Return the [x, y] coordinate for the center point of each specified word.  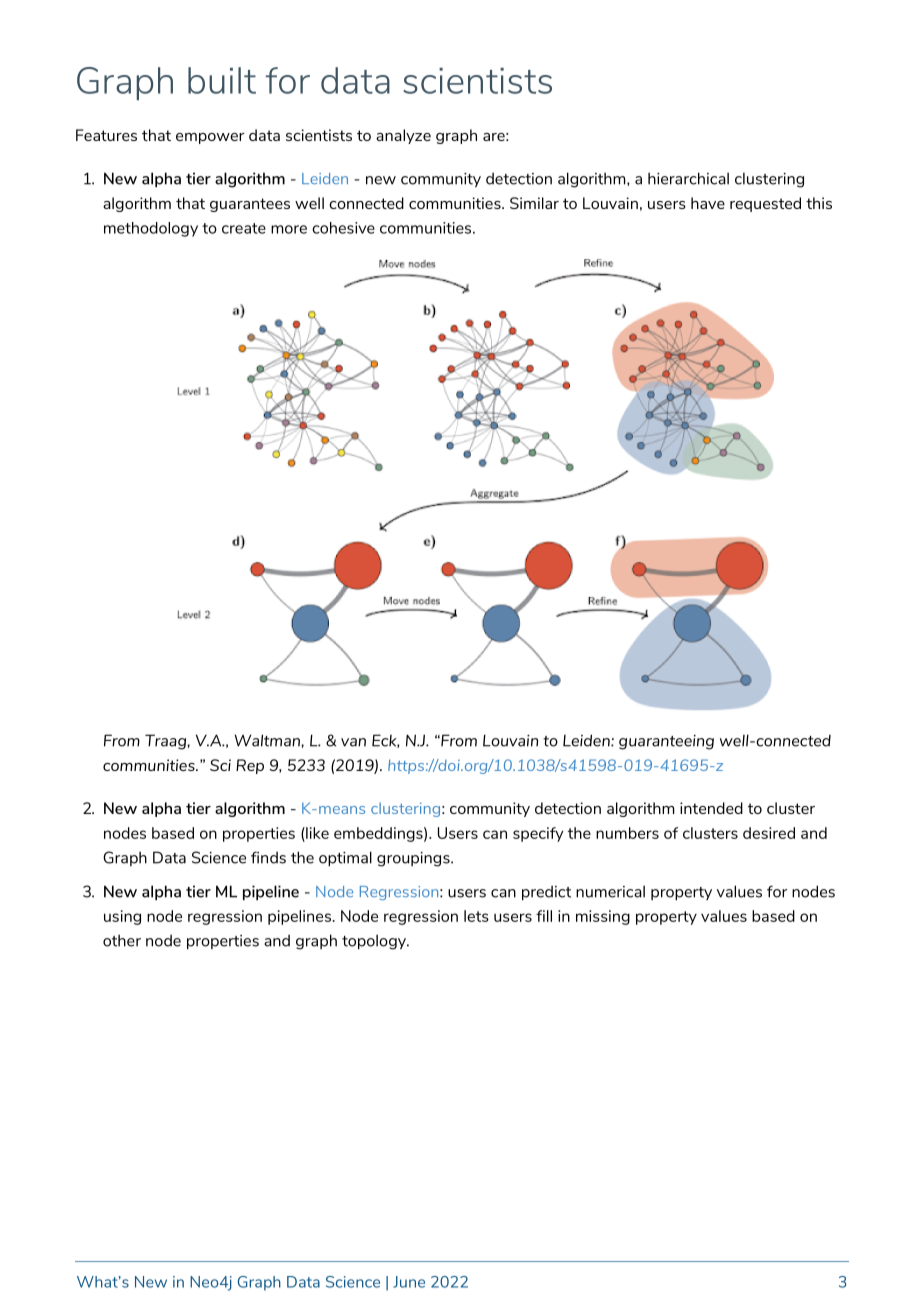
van [353, 742]
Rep [250, 766]
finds [268, 857]
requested [765, 204]
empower [210, 138]
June [409, 1282]
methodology [151, 229]
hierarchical [688, 178]
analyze [403, 136]
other [122, 940]
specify [538, 834]
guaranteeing [666, 742]
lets [476, 916]
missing [603, 917]
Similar [534, 203]
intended [711, 808]
